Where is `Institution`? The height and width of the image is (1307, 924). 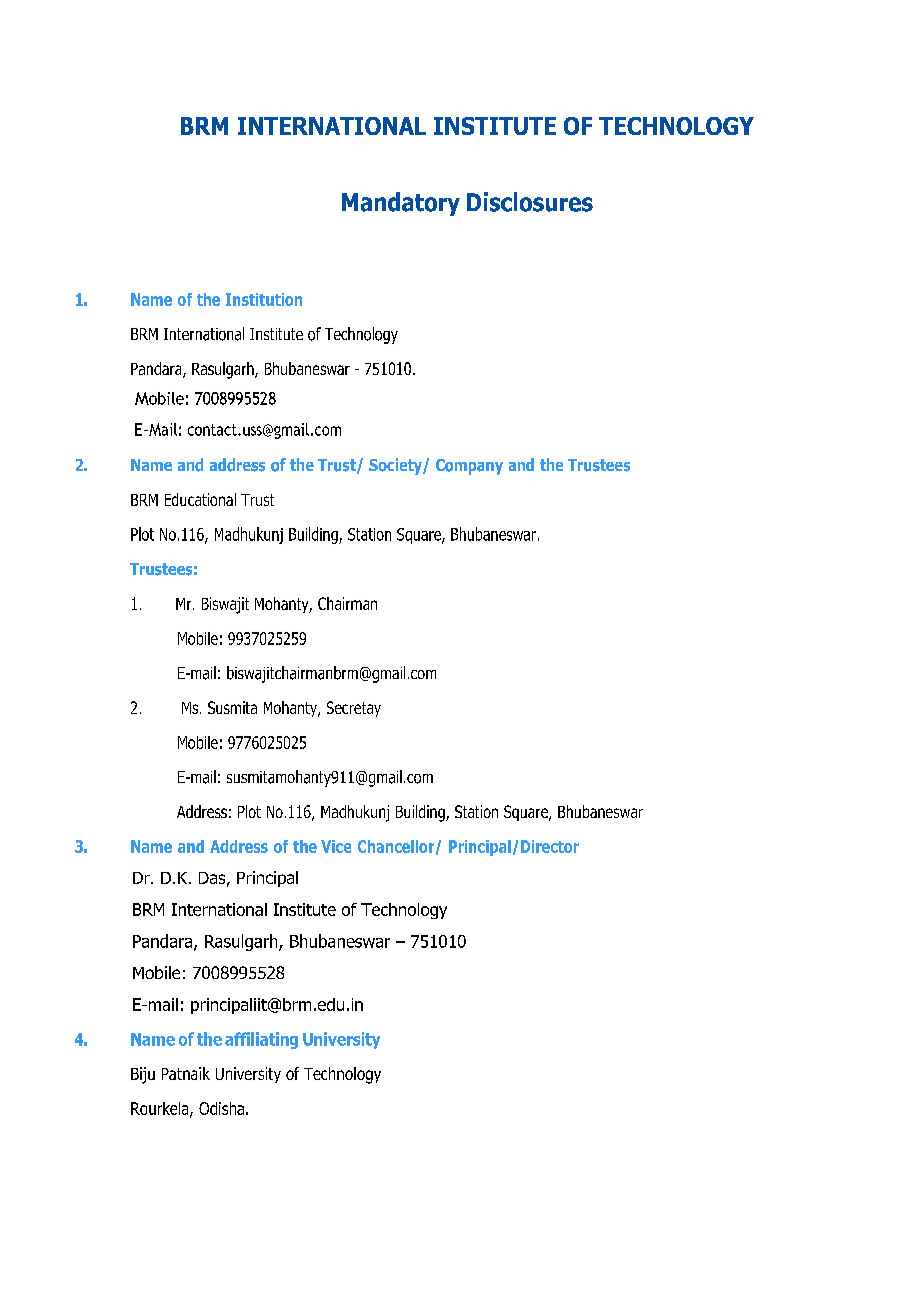
Institution is located at coordinates (264, 299).
